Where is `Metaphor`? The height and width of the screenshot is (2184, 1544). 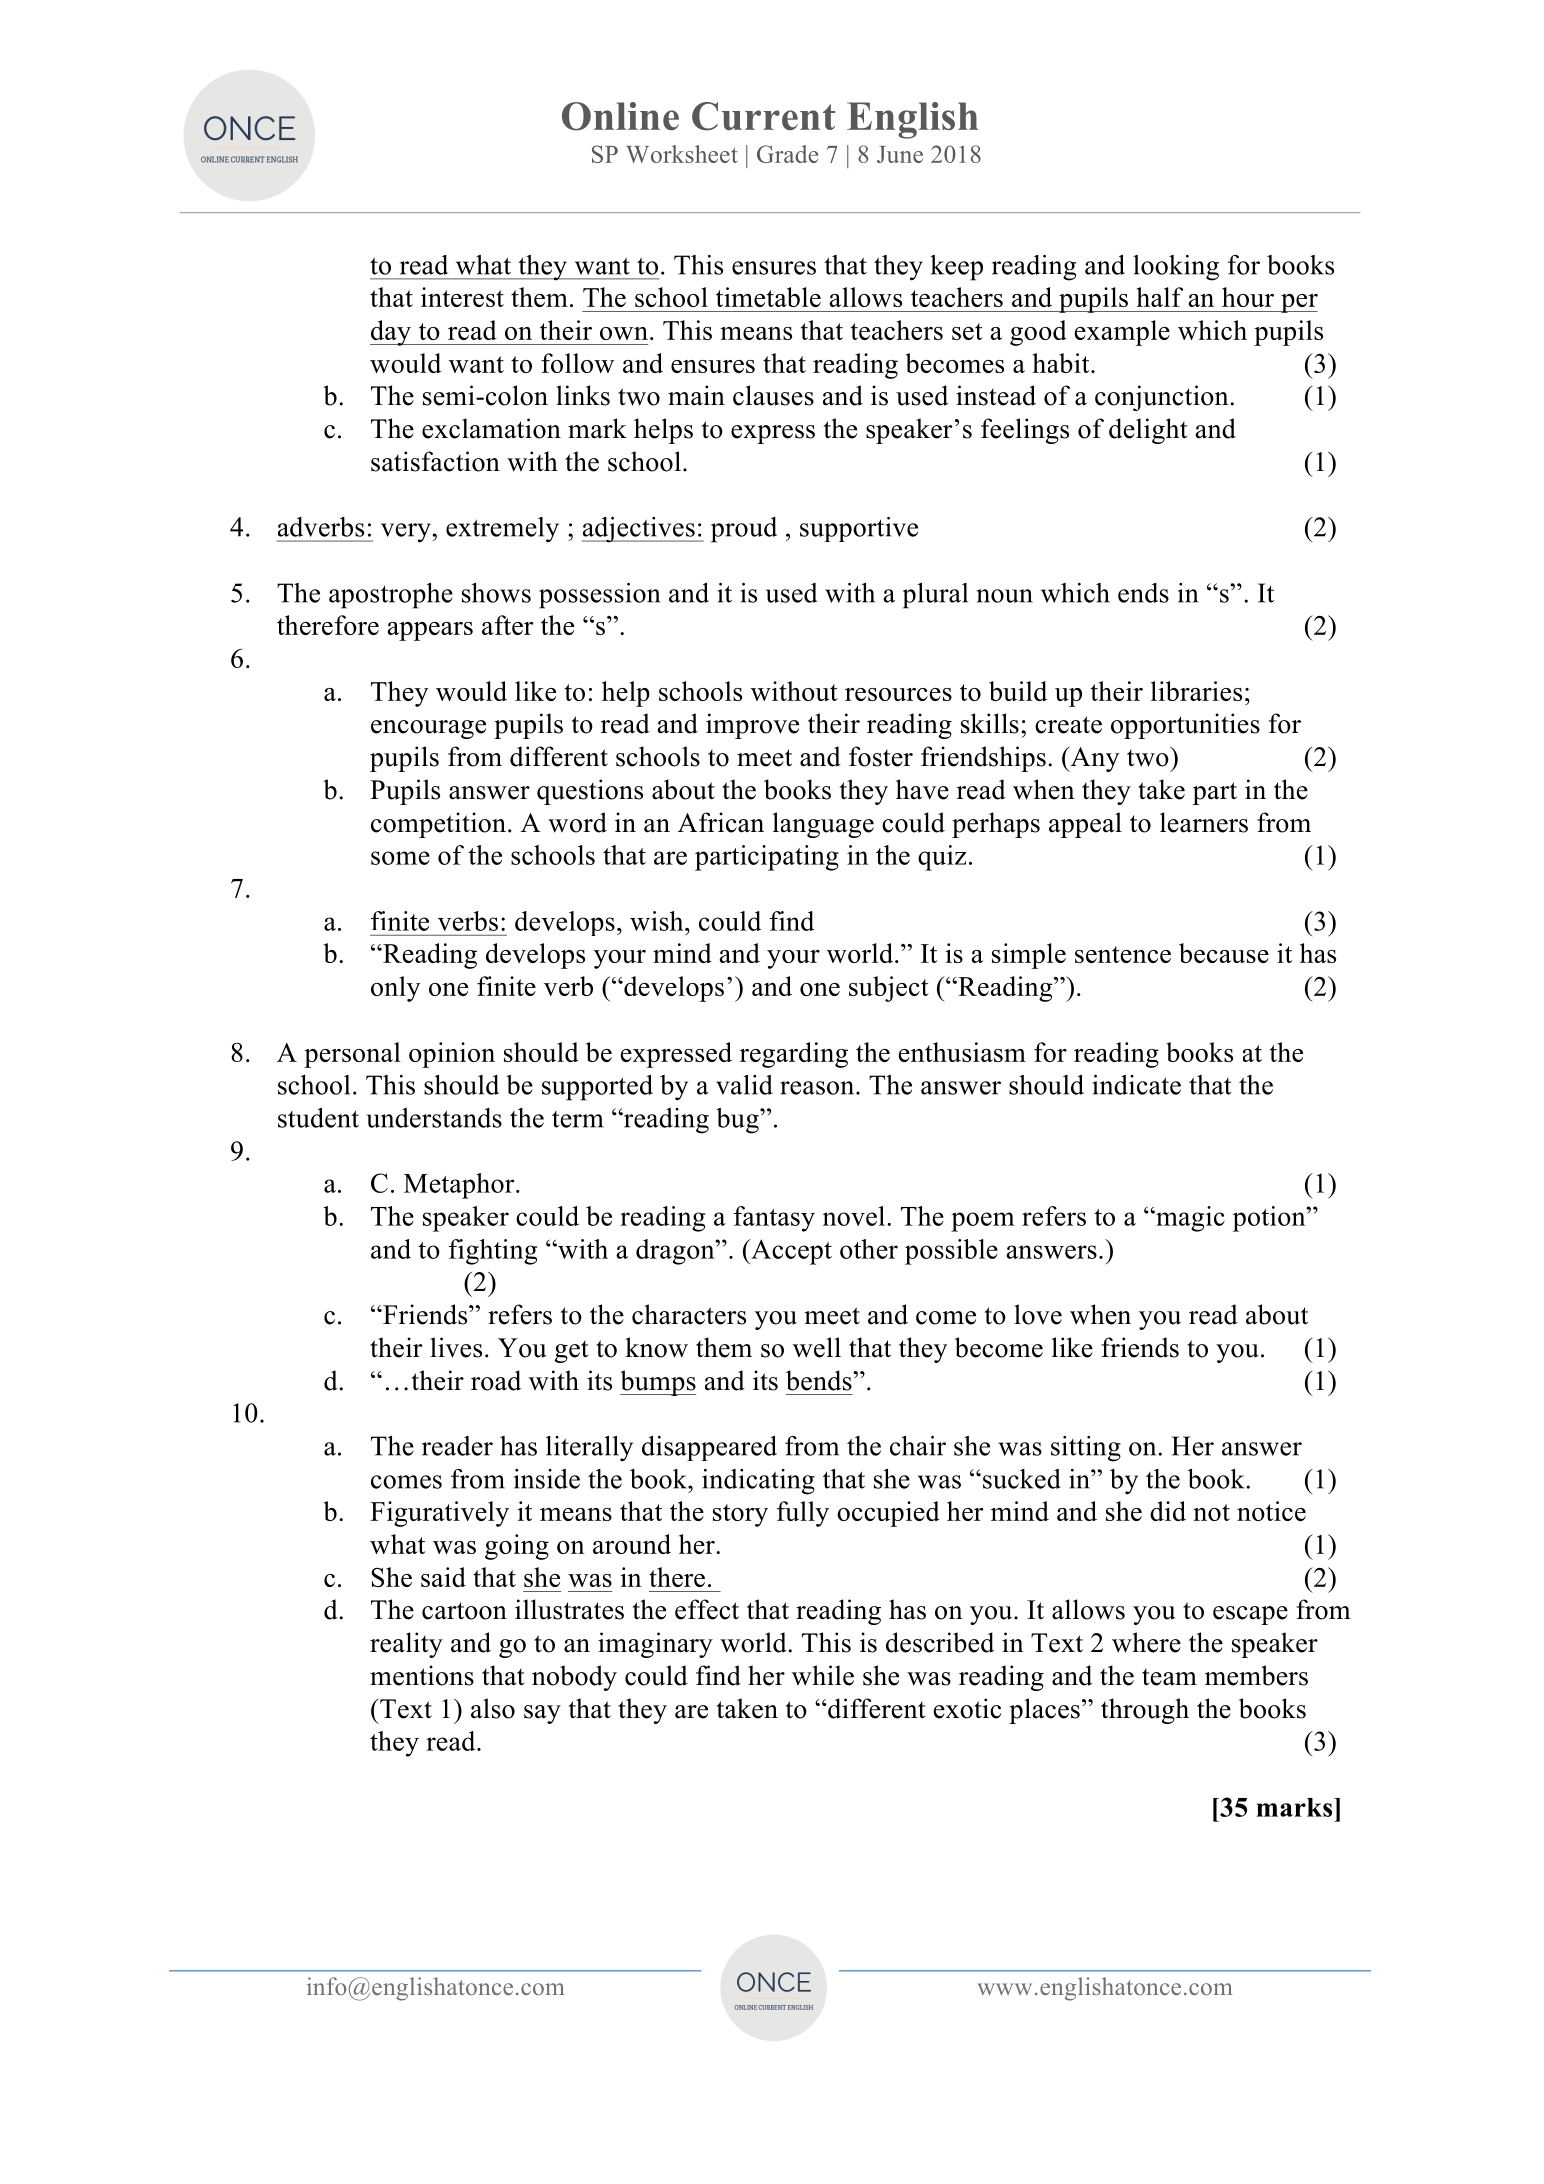 Metaphor is located at coordinates (460, 1186).
